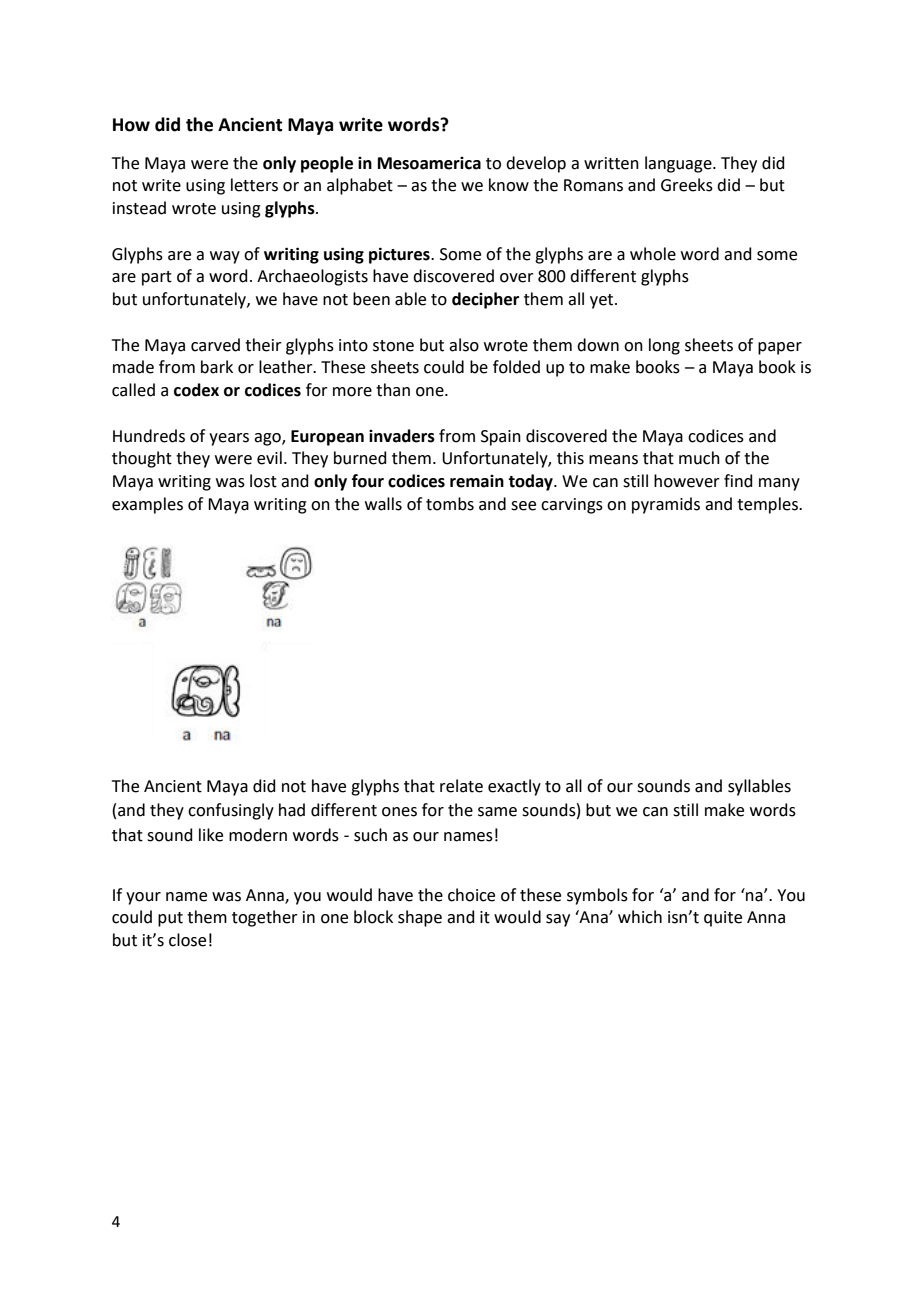  I want to click on temples, so click(768, 505).
